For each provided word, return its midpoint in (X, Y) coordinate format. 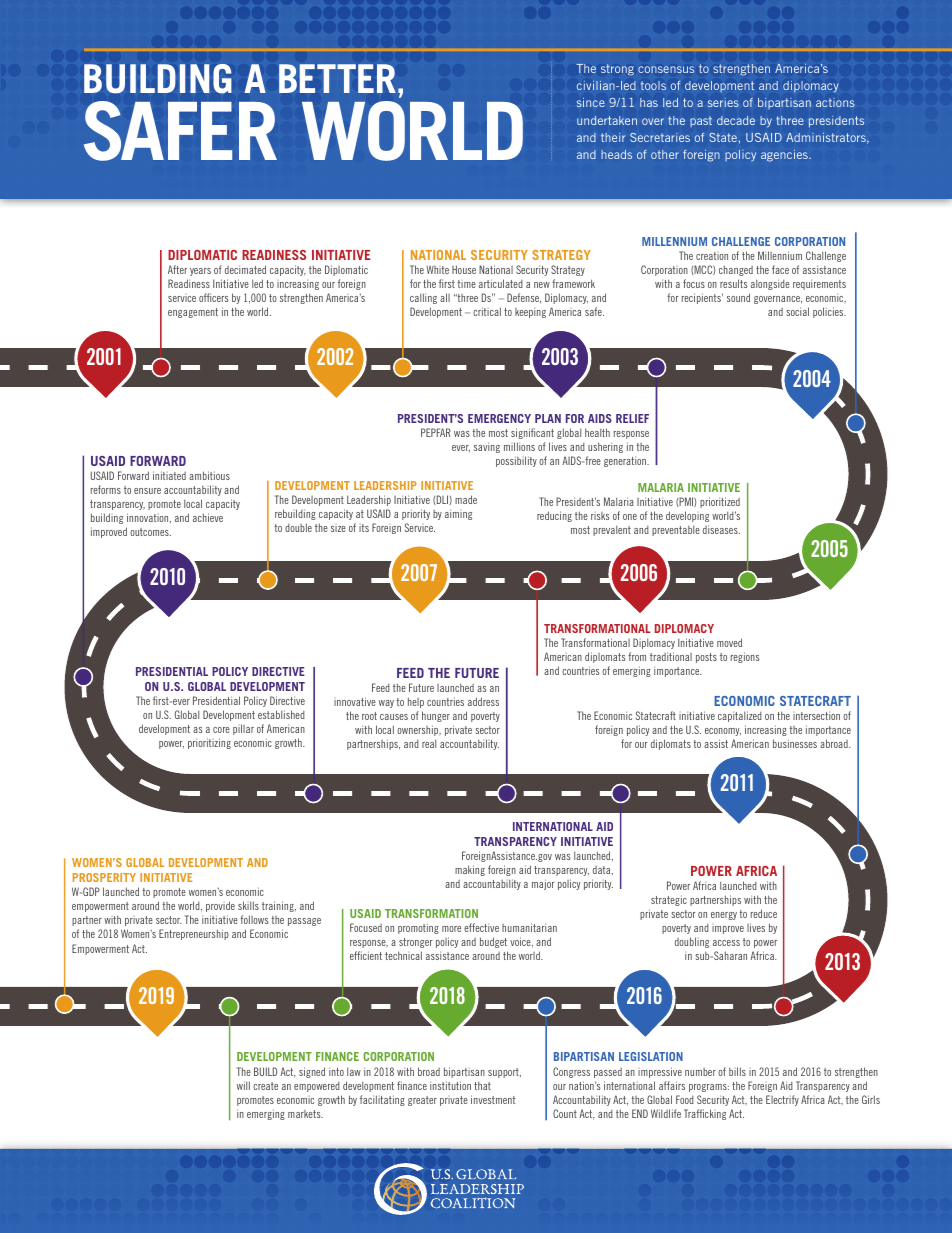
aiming (458, 514)
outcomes (150, 532)
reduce (764, 913)
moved (729, 642)
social (797, 311)
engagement (193, 313)
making (470, 870)
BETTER (337, 78)
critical (487, 311)
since (591, 102)
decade (736, 120)
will (243, 1085)
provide (220, 906)
